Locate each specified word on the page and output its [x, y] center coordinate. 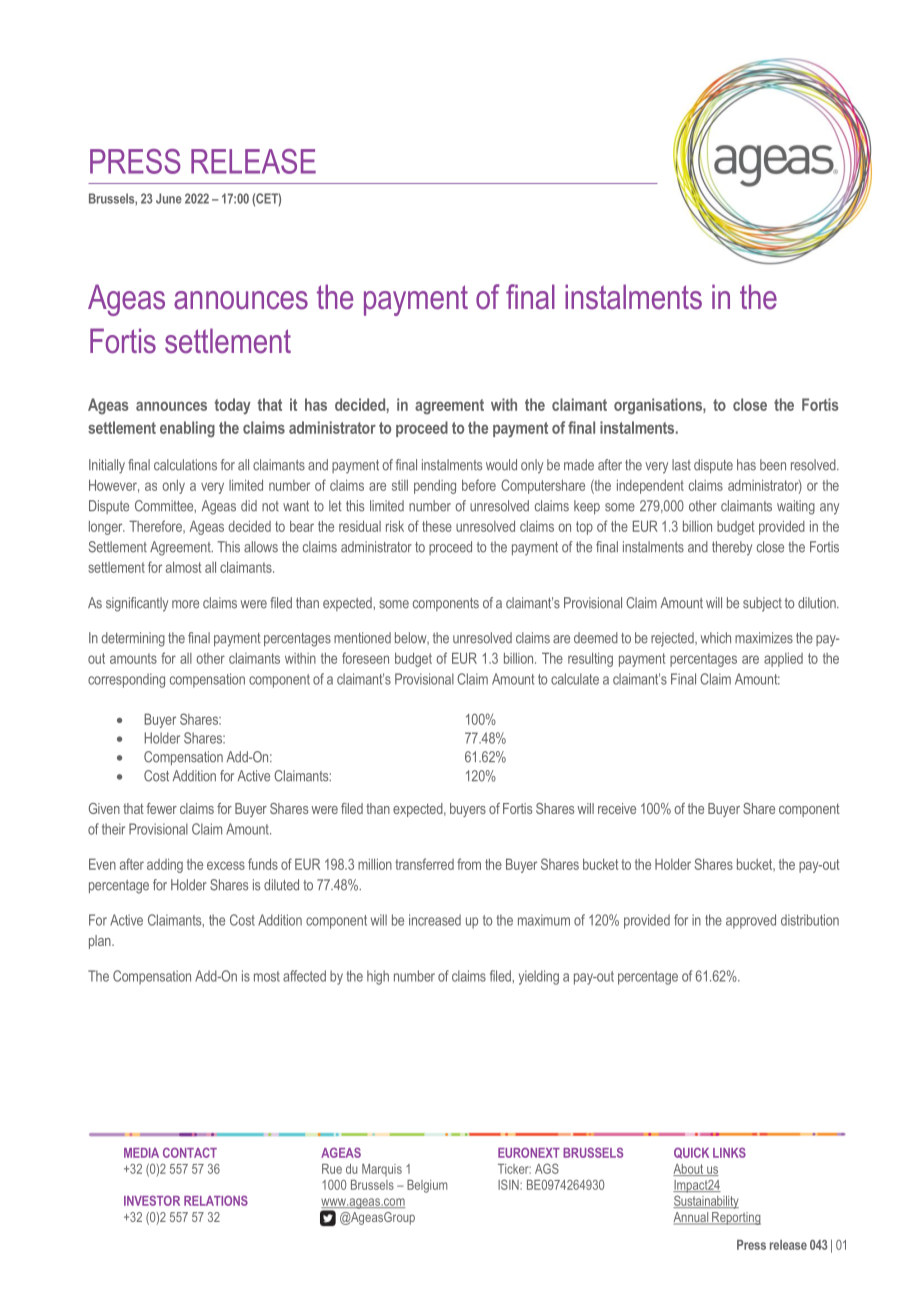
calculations [185, 465]
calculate [575, 679]
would [501, 465]
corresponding [126, 680]
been [773, 465]
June [169, 198]
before [479, 485]
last [681, 465]
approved [751, 921]
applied [783, 660]
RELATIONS [216, 1200]
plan [101, 942]
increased [435, 920]
